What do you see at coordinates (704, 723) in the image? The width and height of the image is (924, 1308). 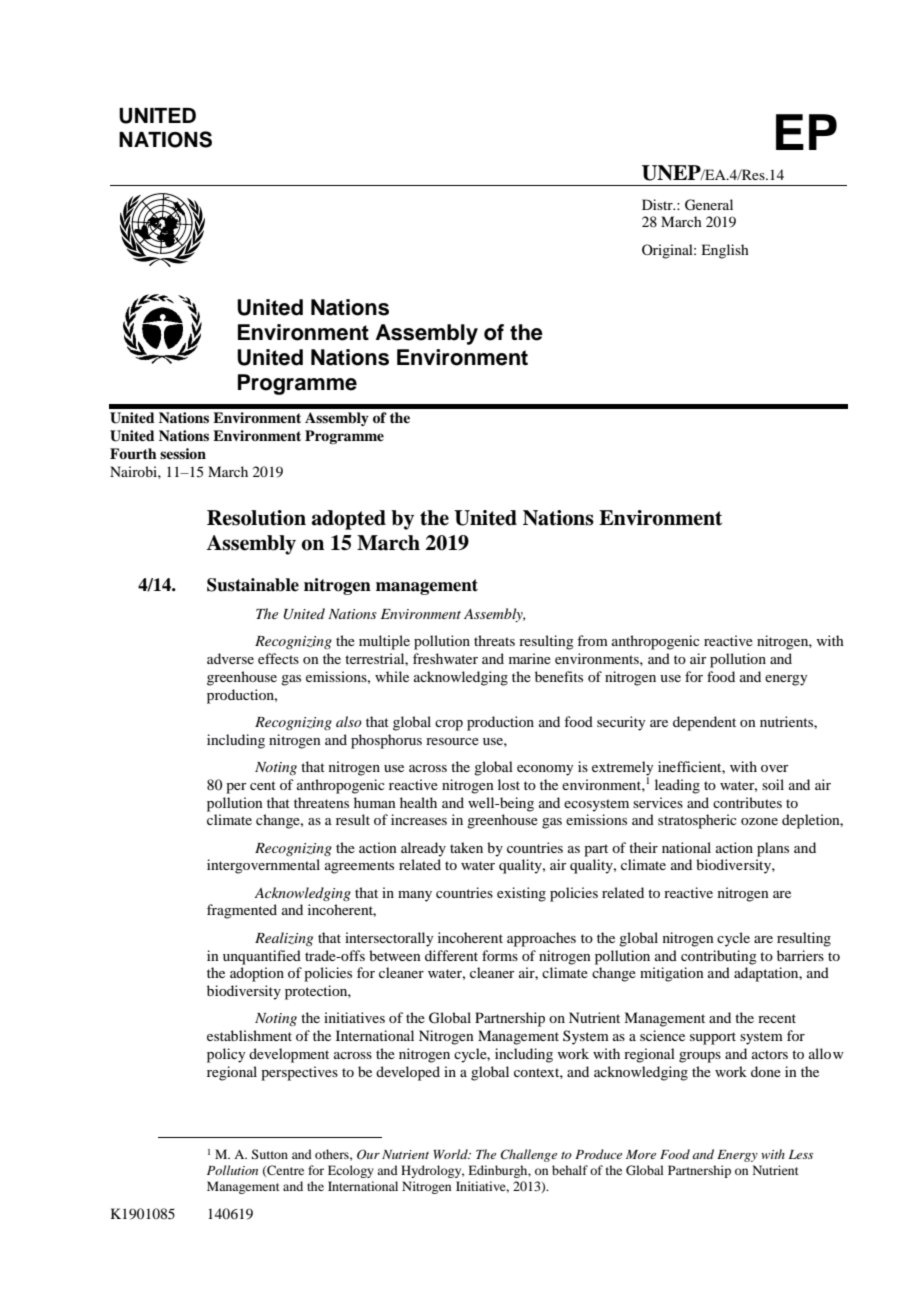 I see `dependent` at bounding box center [704, 723].
